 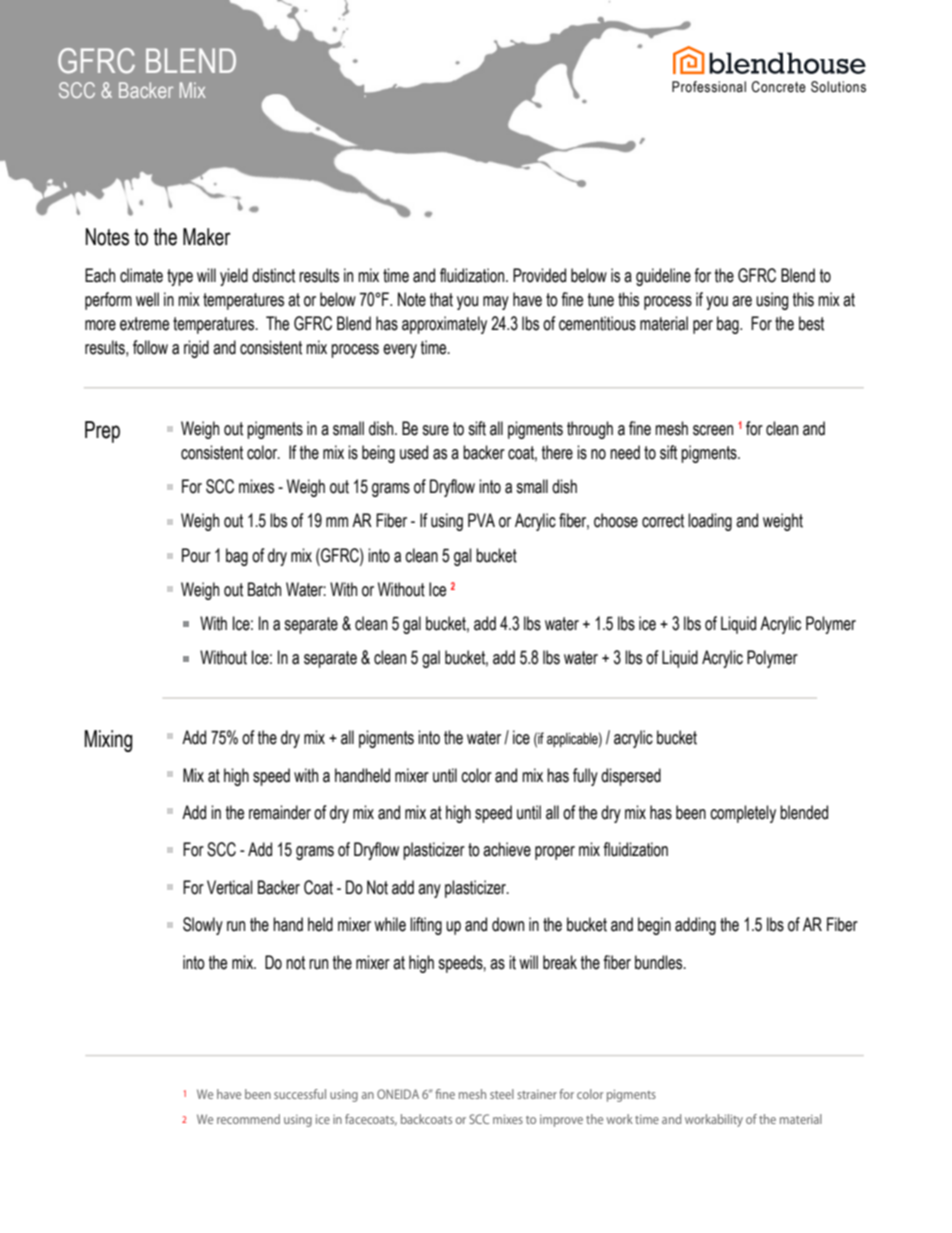 I want to click on adding, so click(x=695, y=926).
